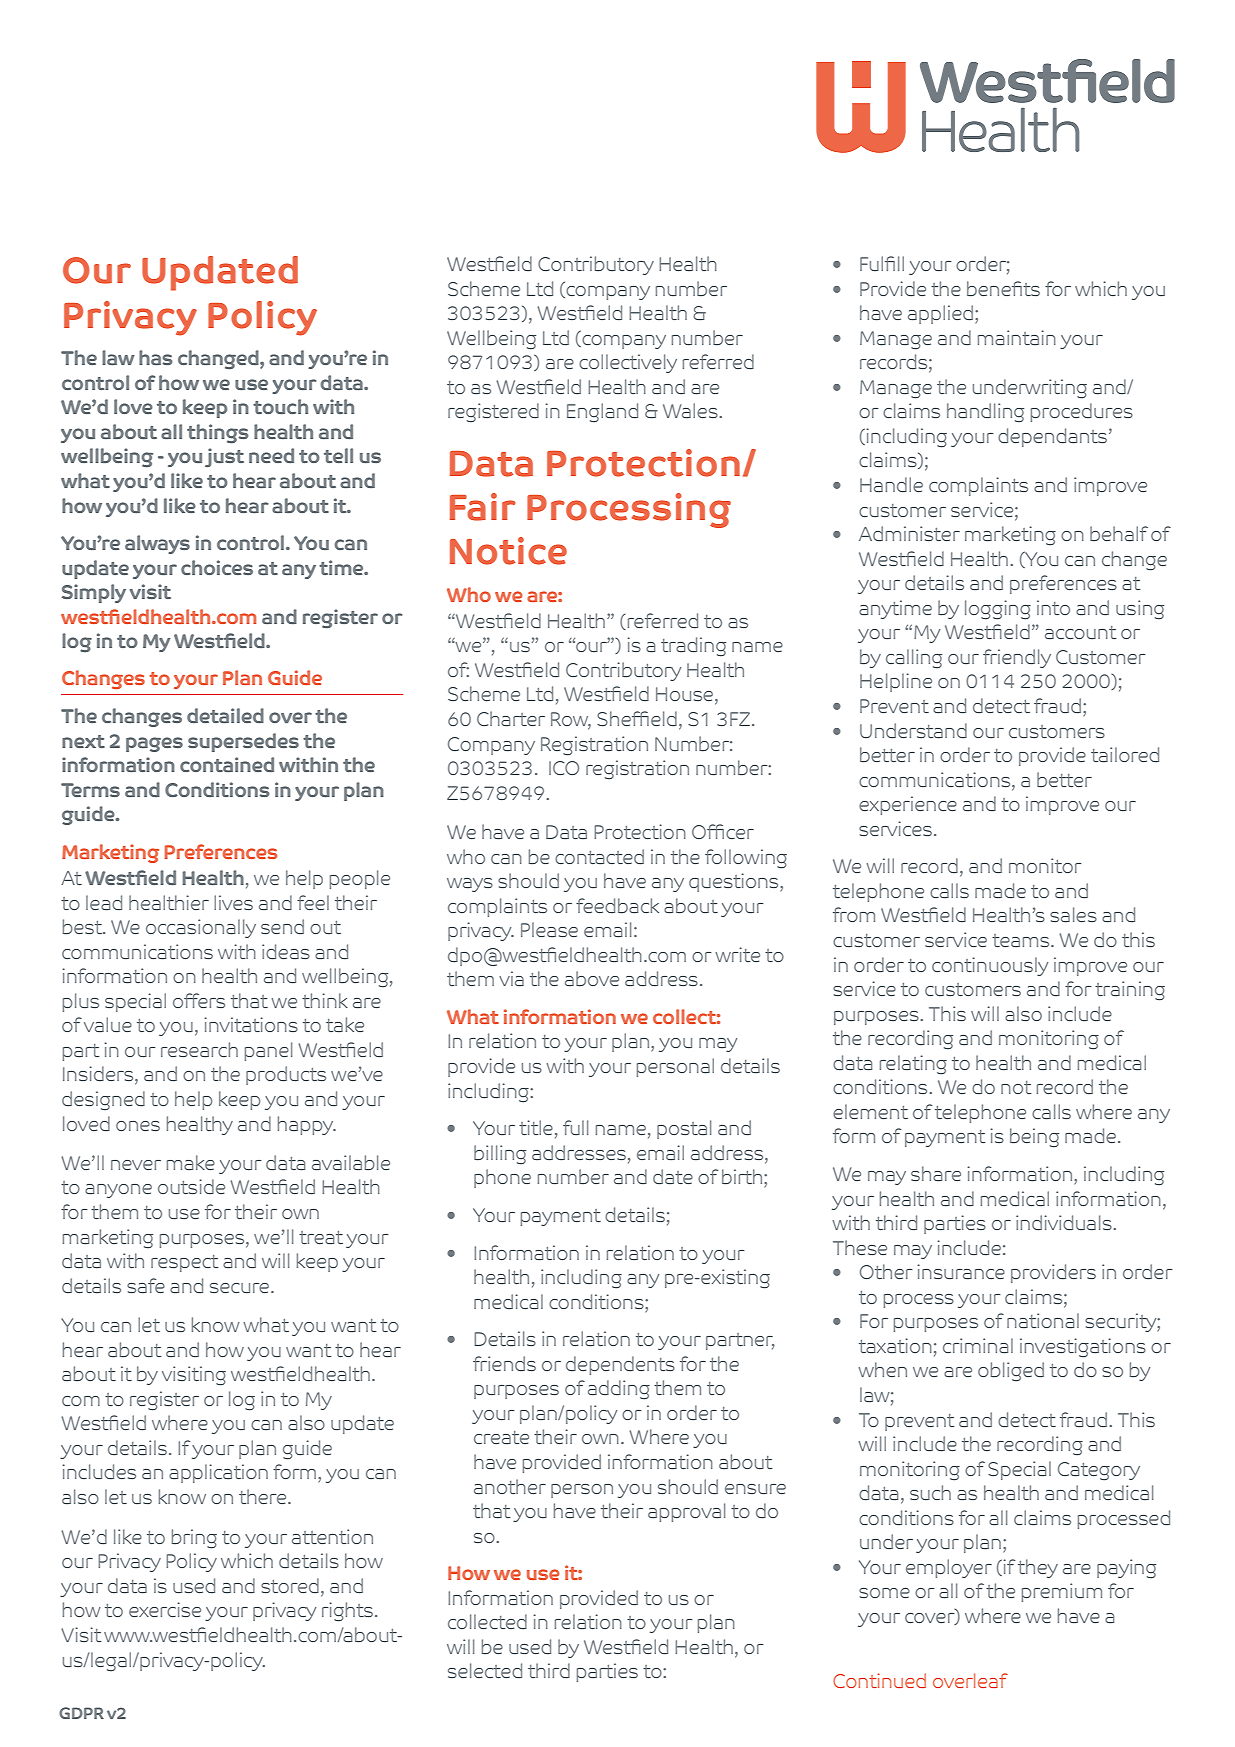  Describe the element at coordinates (602, 413) in the page. I see `England` at that location.
